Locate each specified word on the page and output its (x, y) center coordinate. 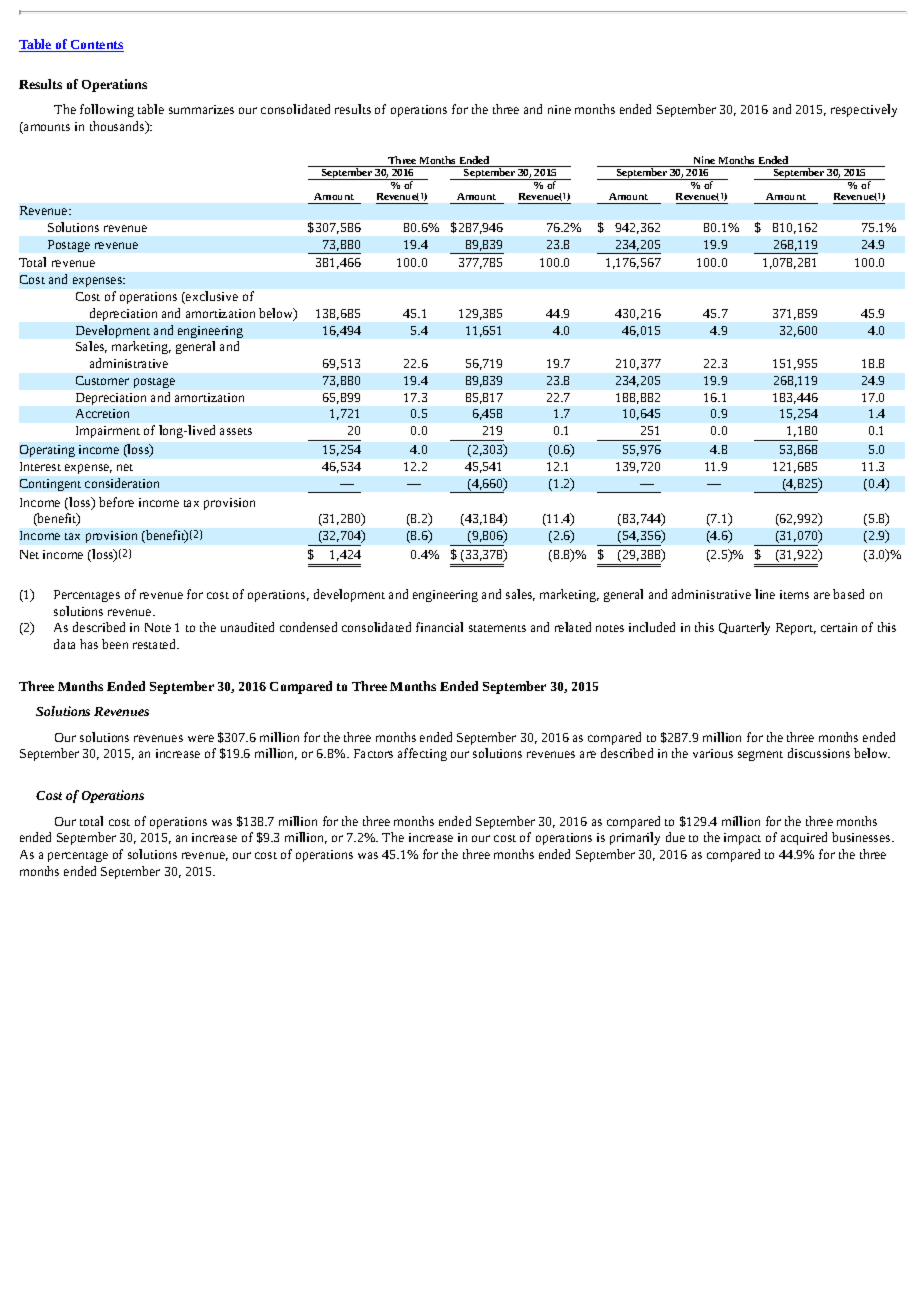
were (201, 738)
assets (236, 431)
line (765, 594)
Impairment (108, 432)
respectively (864, 110)
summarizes (201, 109)
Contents (96, 46)
